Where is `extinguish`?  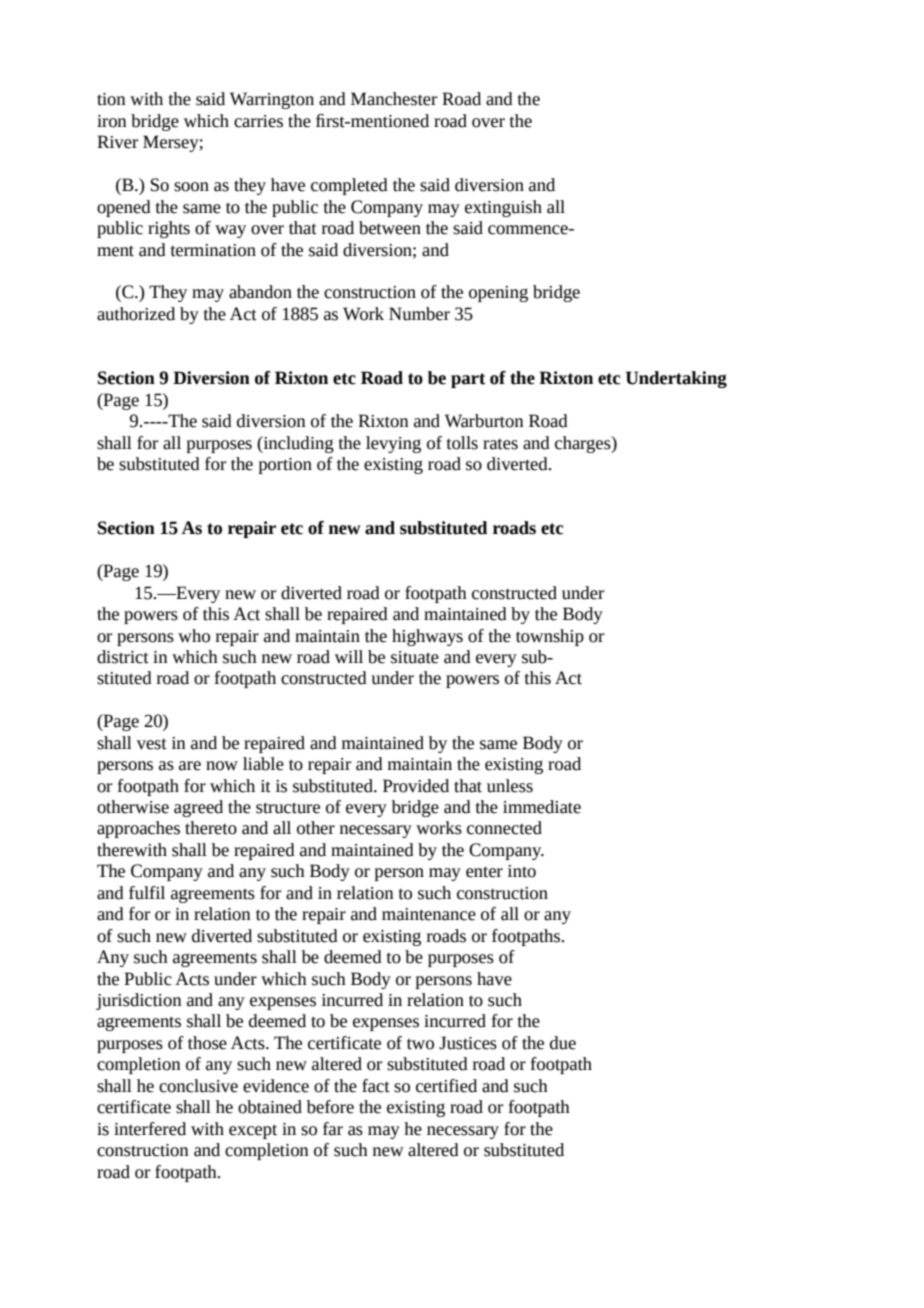
extinguish is located at coordinates (503, 208).
